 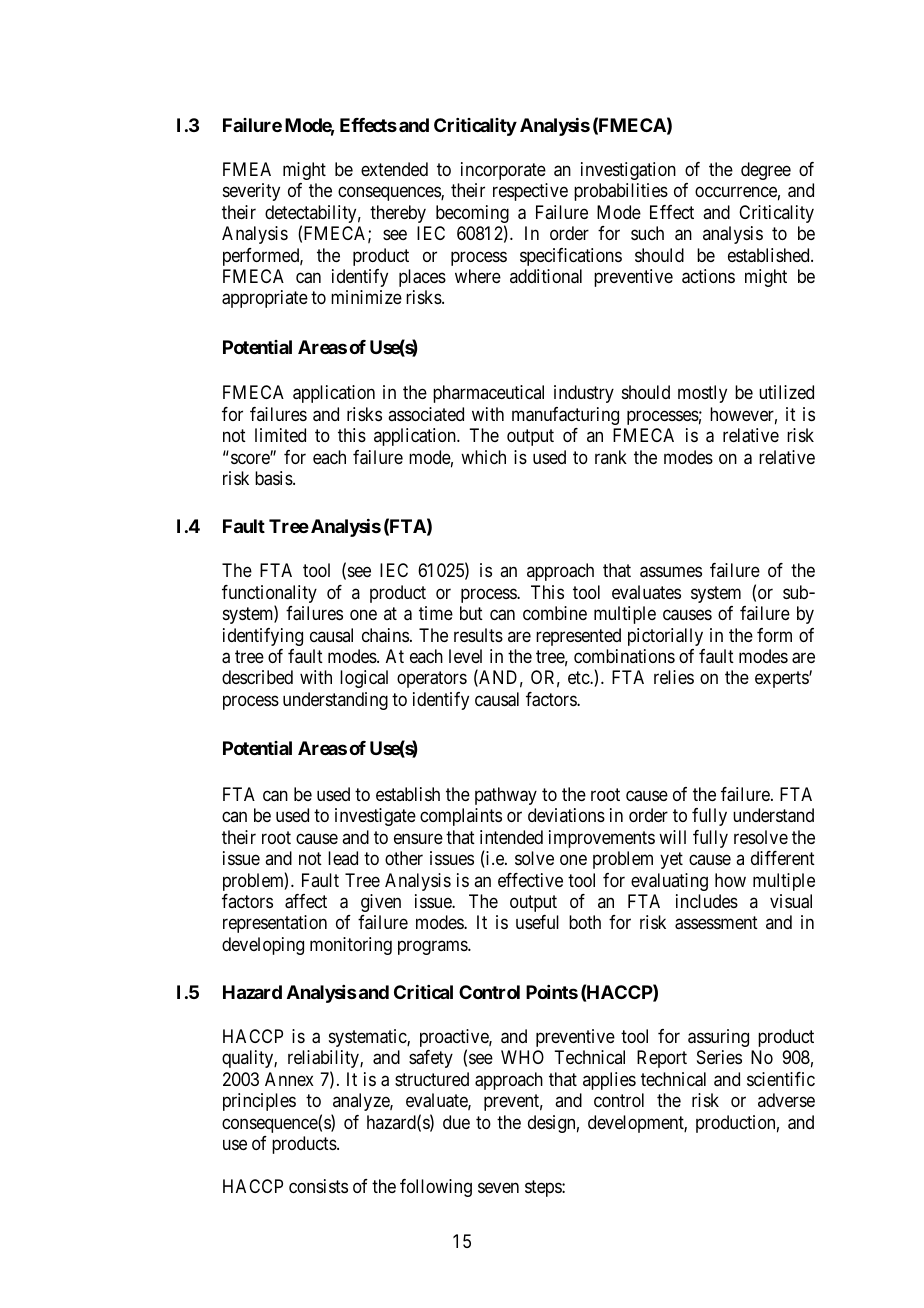 I want to click on severity, so click(x=251, y=192).
